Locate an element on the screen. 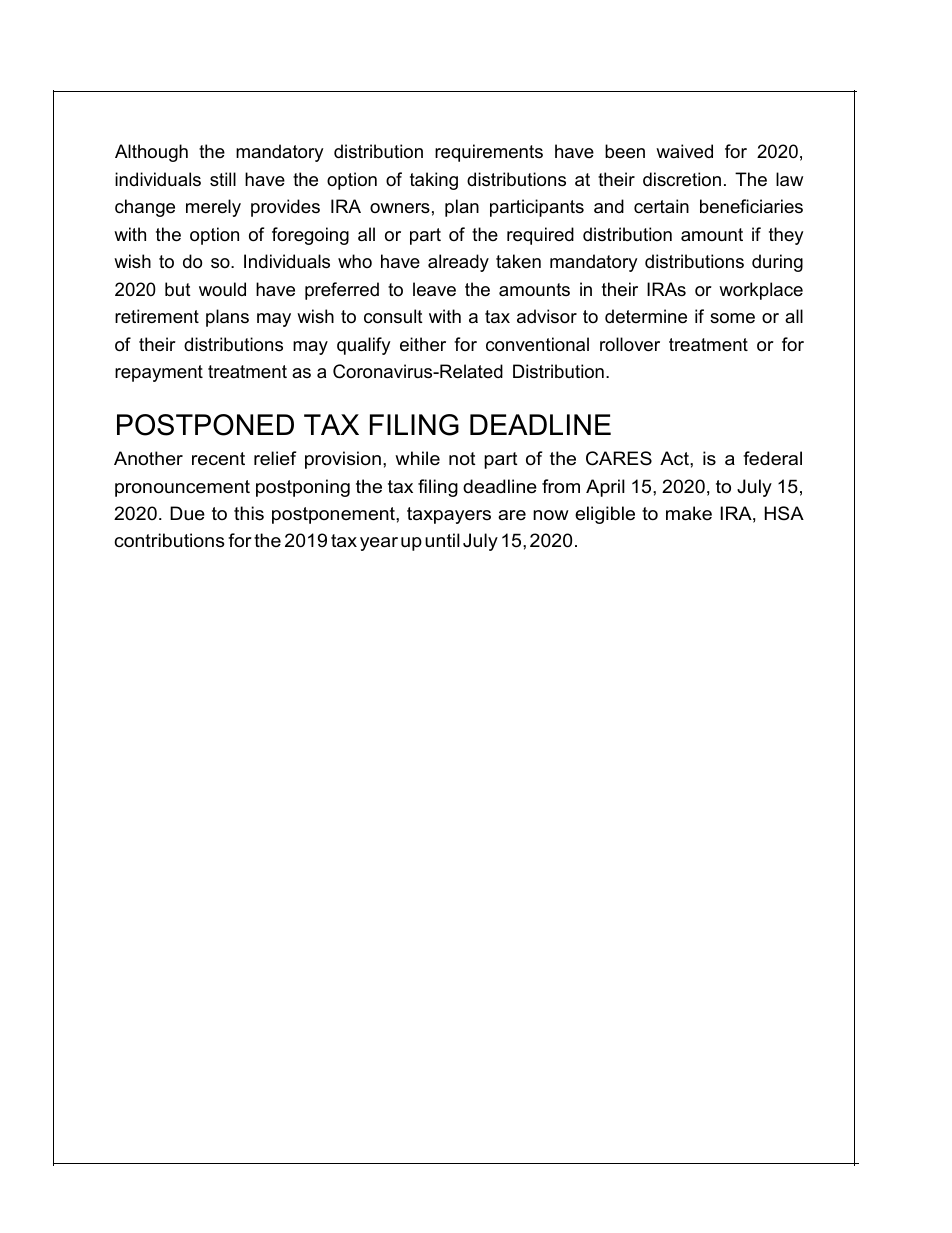  POSTPONED is located at coordinates (205, 425).
